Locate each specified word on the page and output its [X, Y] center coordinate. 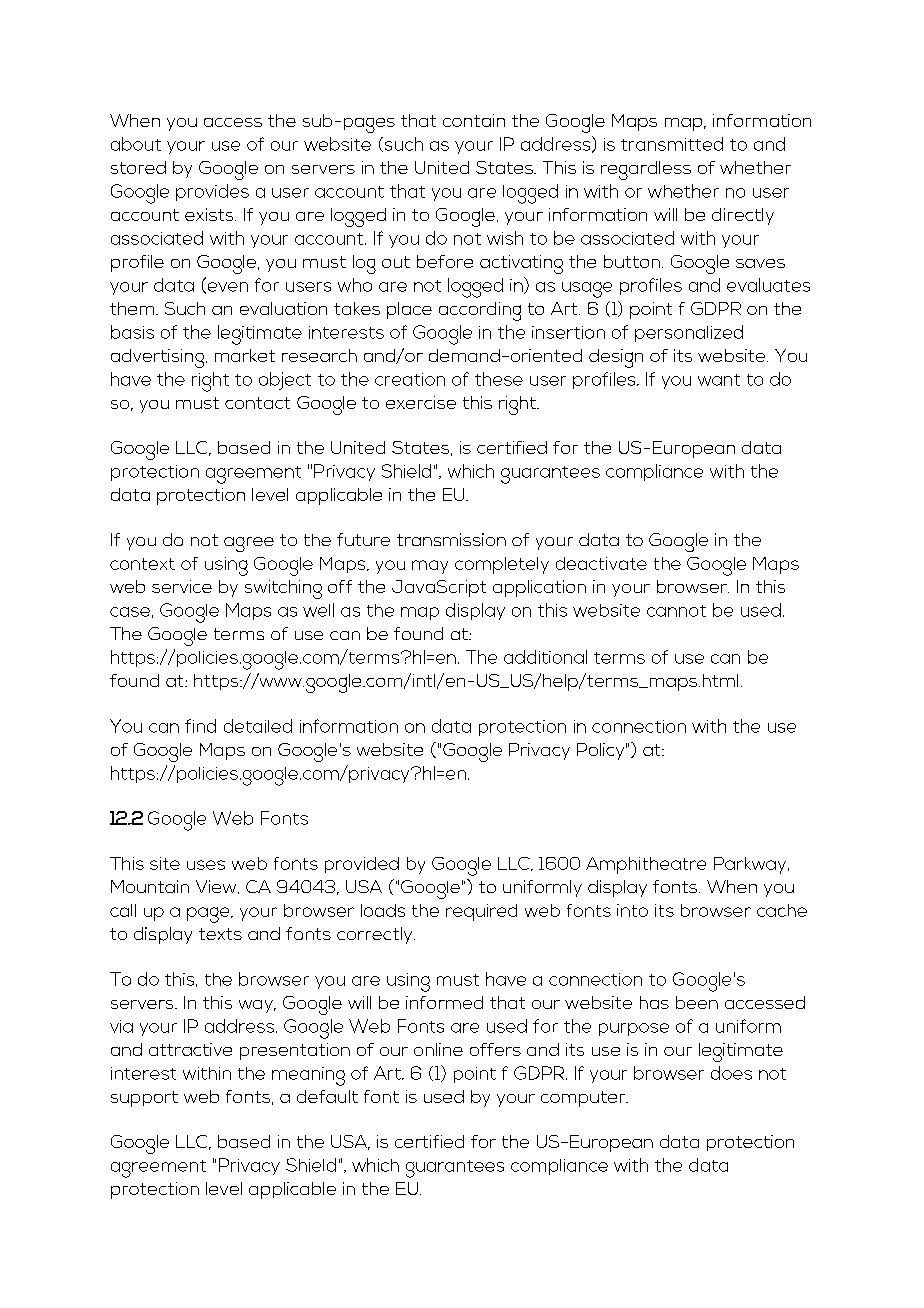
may [430, 567]
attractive [190, 1049]
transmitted [672, 144]
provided [362, 865]
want [719, 380]
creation [410, 379]
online [438, 1049]
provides [212, 192]
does [731, 1073]
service [182, 586]
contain [474, 120]
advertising [157, 358]
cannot [676, 611]
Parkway [751, 865]
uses [206, 865]
